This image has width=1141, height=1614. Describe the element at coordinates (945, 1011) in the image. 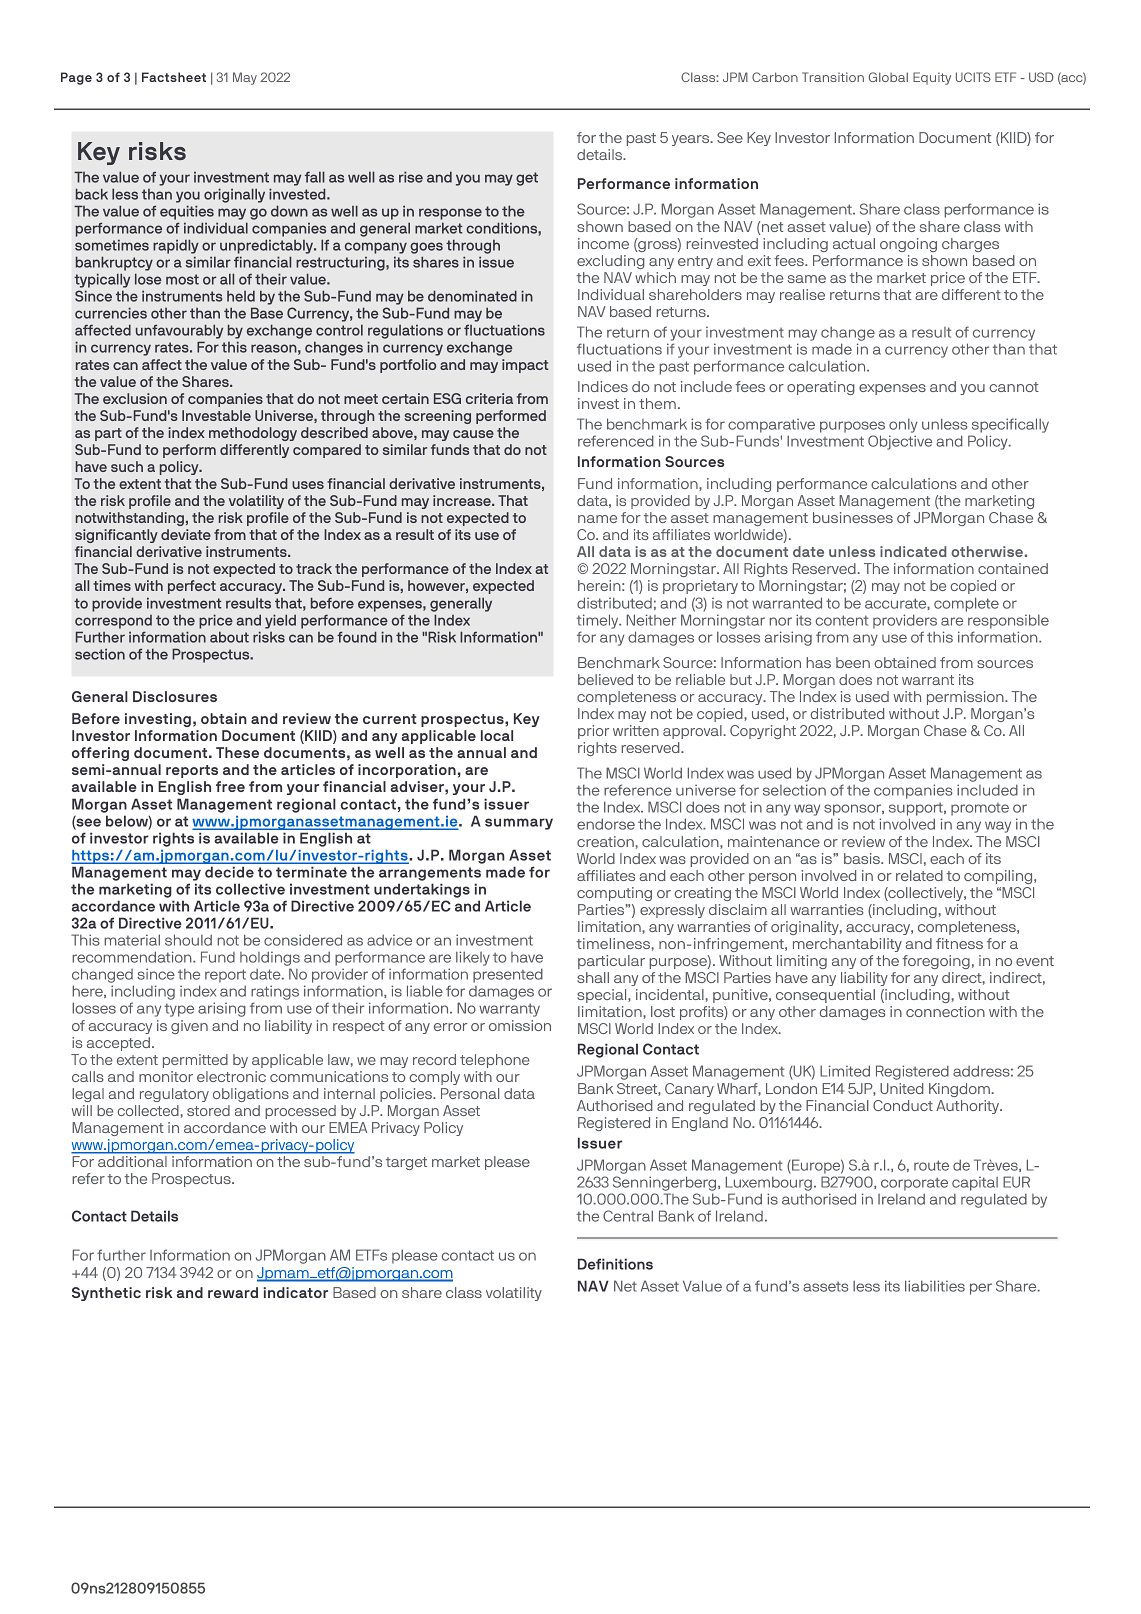

I see `connection` at that location.
